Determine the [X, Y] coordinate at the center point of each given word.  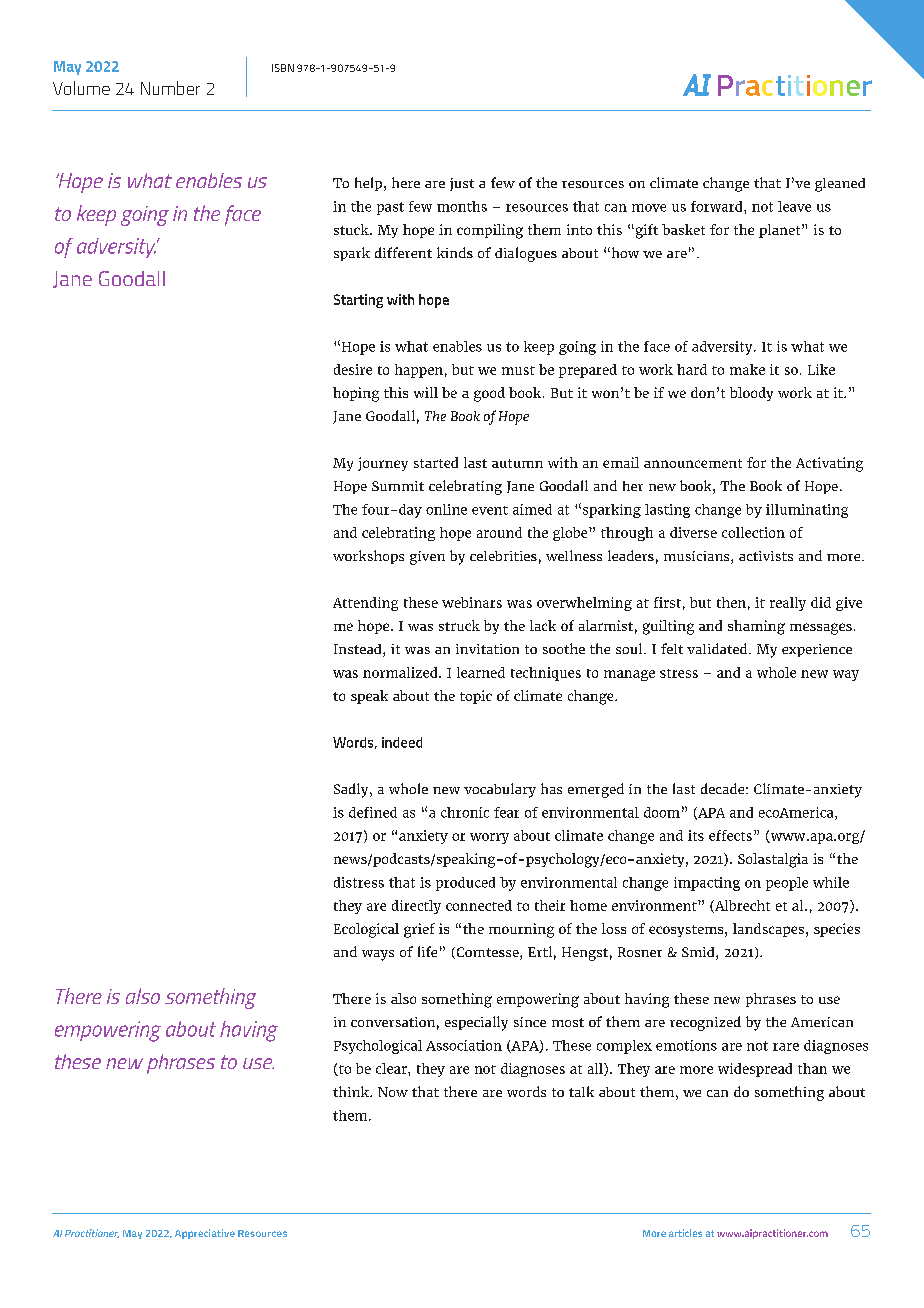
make [747, 369]
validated [718, 648]
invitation [487, 649]
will [426, 392]
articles [685, 1233]
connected [479, 905]
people [787, 884]
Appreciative [205, 1234]
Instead [359, 650]
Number [170, 88]
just [462, 184]
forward [718, 206]
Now [393, 1092]
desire [353, 369]
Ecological [366, 930]
